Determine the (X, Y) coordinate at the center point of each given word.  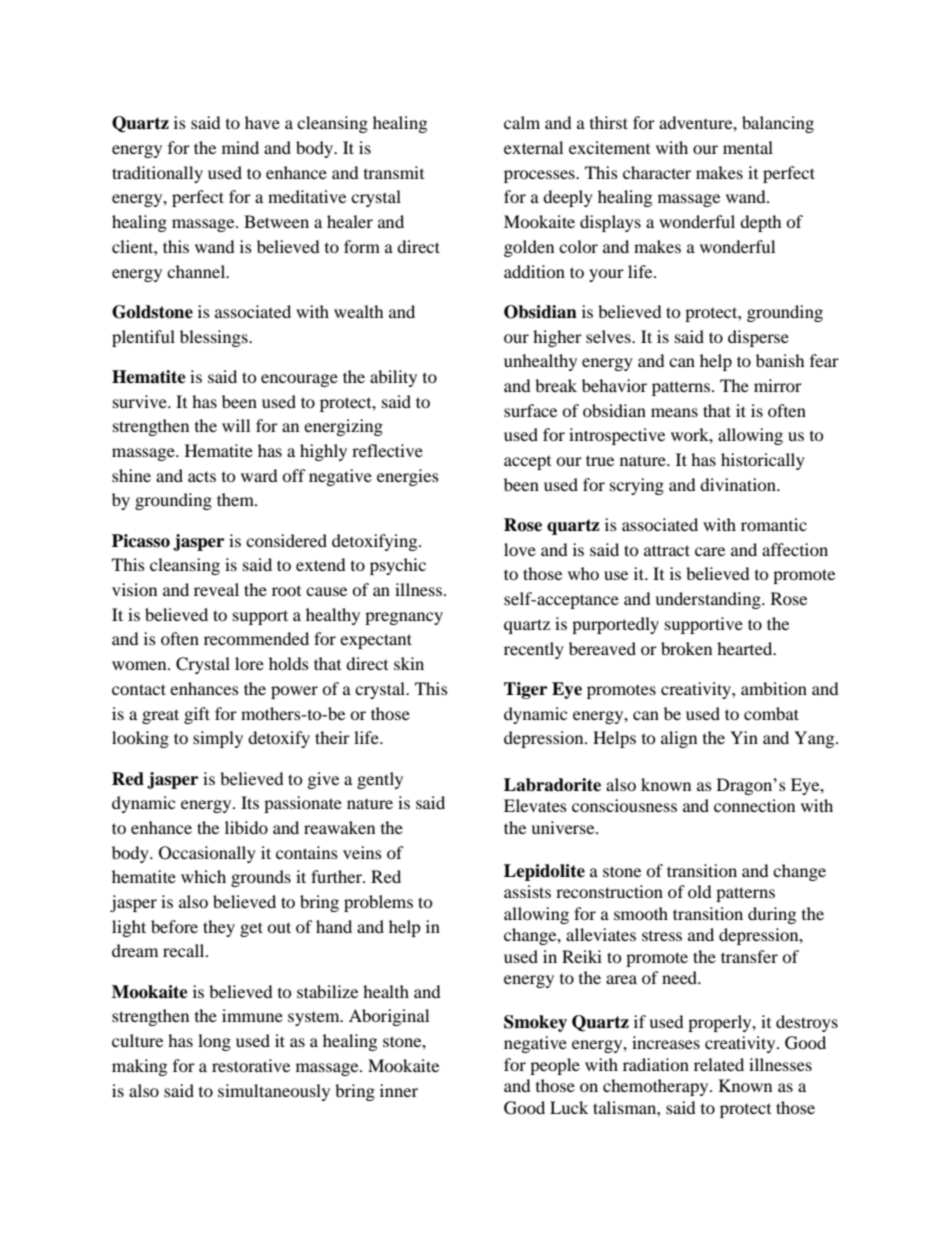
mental (748, 147)
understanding (709, 600)
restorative (251, 1065)
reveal (216, 589)
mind (240, 147)
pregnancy (404, 618)
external (533, 147)
